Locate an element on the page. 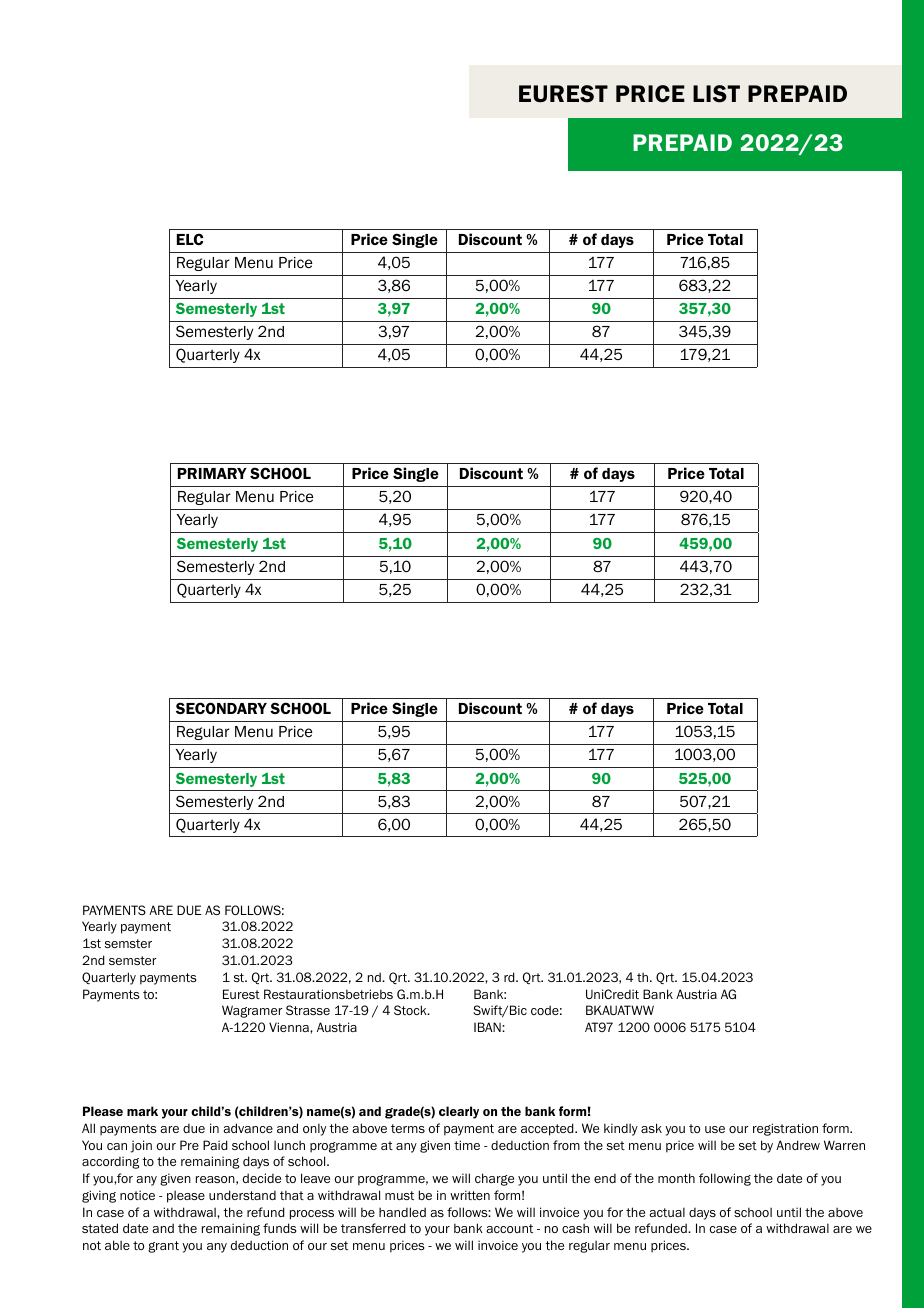 This image has height=1308, width=924. notice is located at coordinates (137, 1195).
